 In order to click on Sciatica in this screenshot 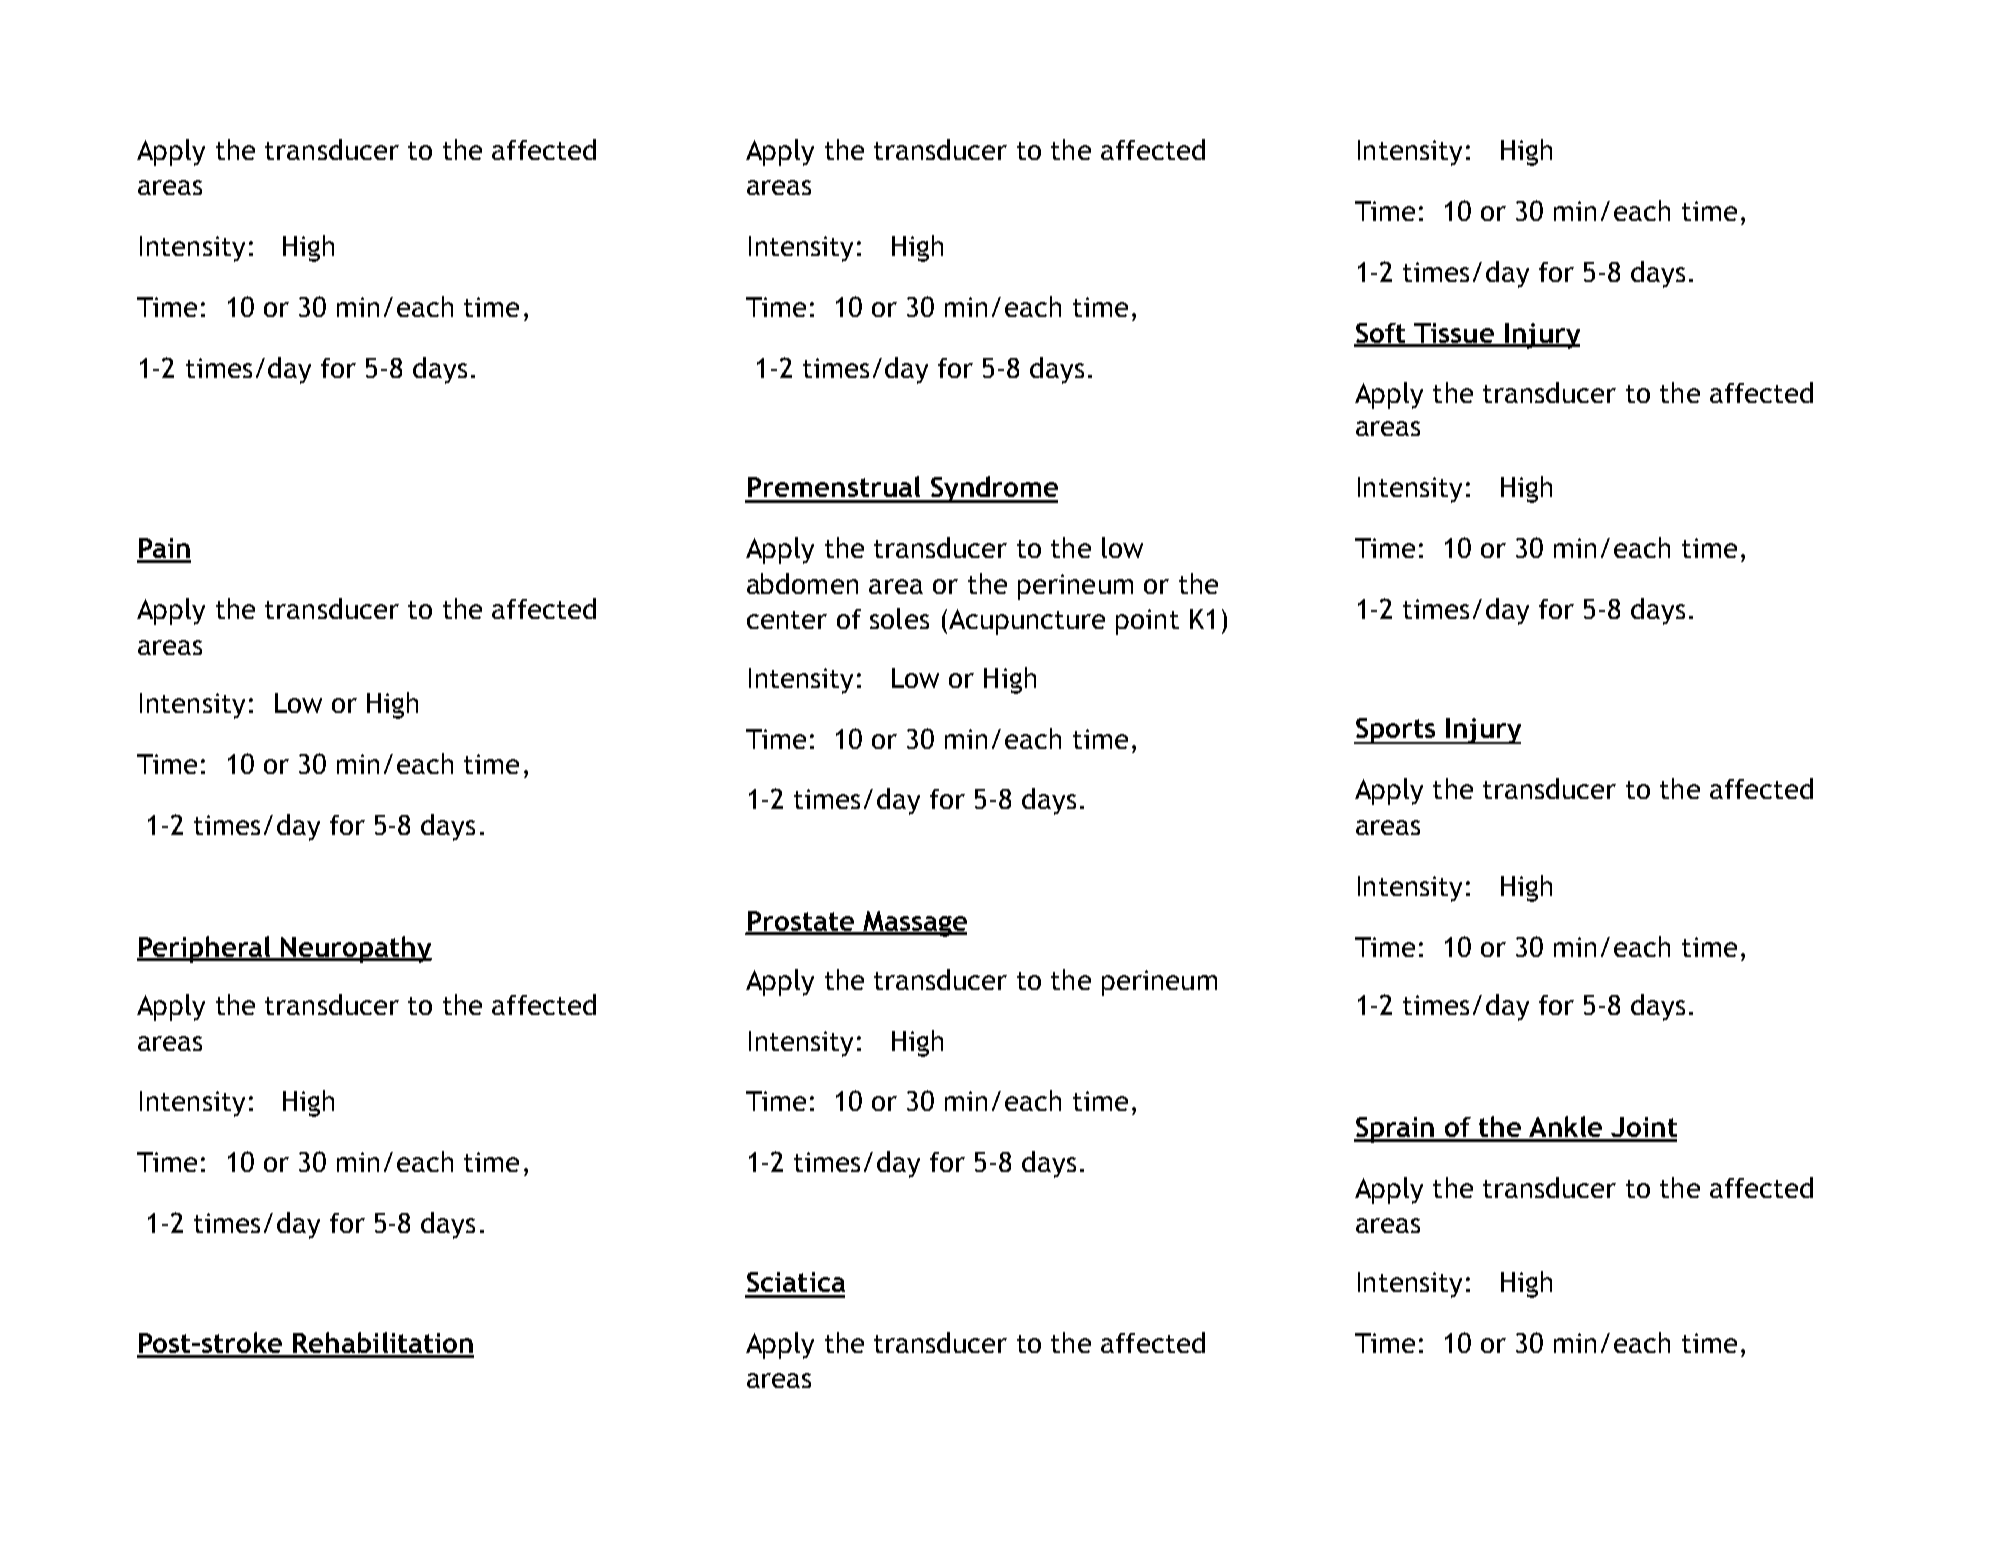, I will do `click(796, 1282)`.
